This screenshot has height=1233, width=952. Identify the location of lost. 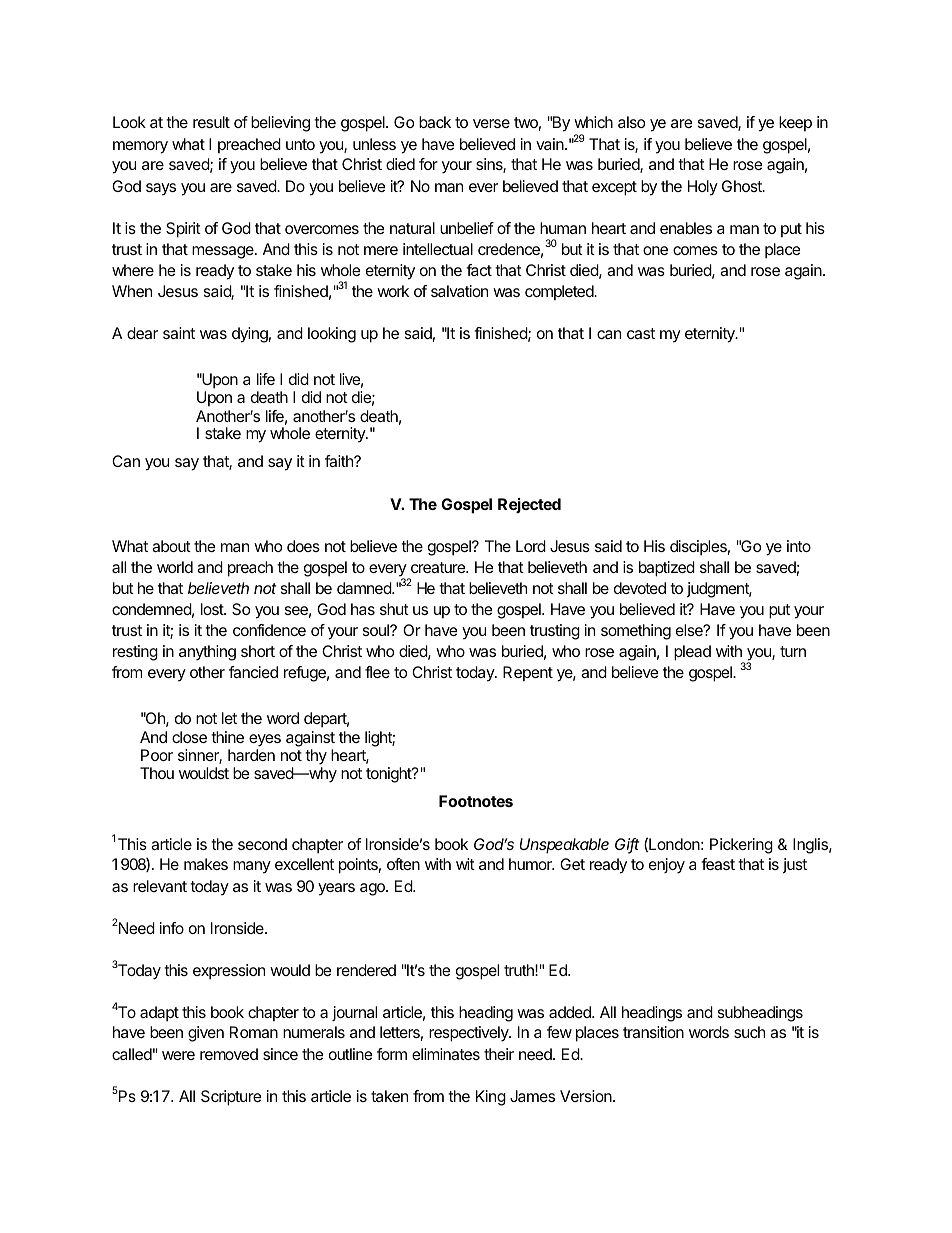
(213, 609).
